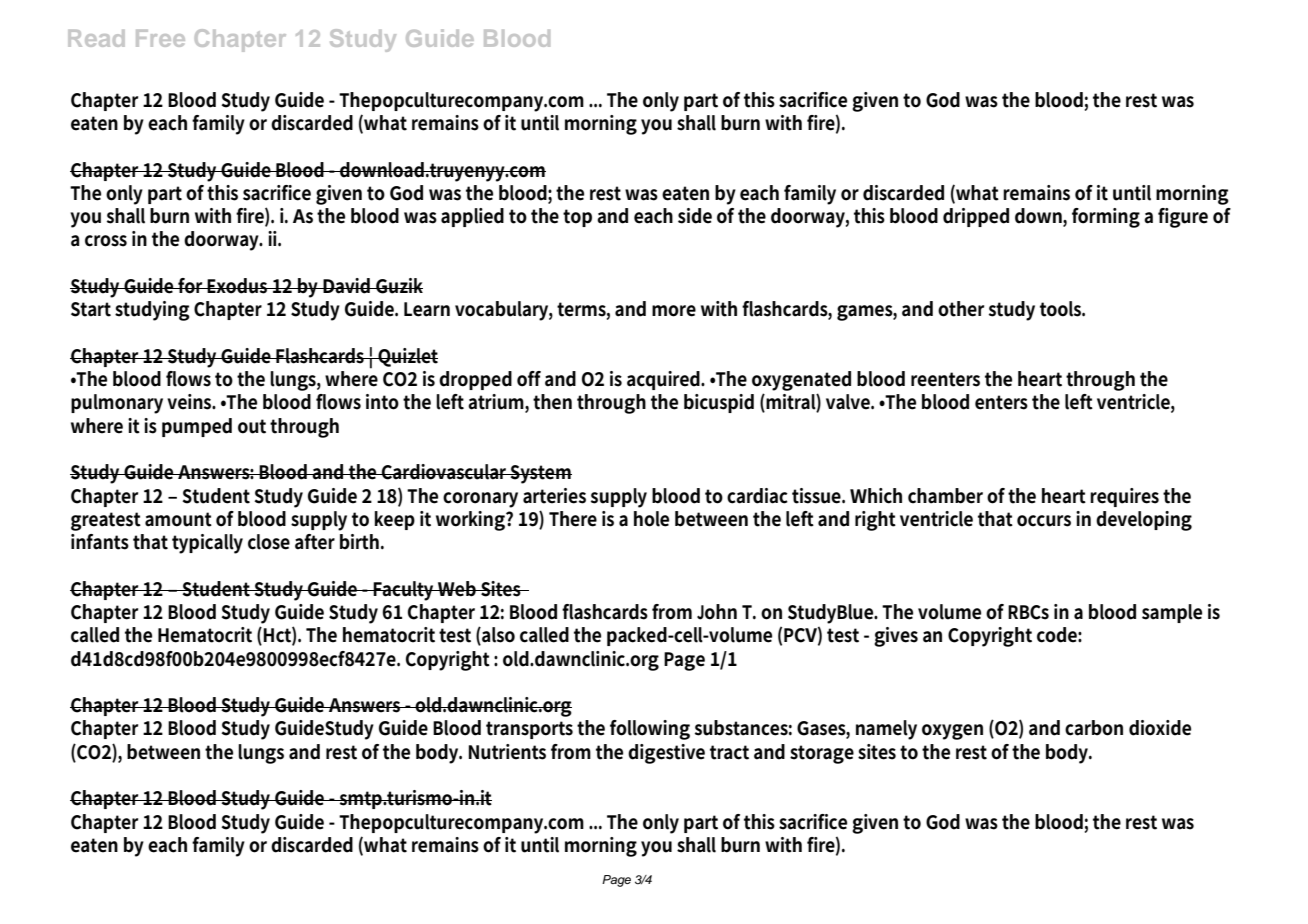  Describe the element at coordinates (674, 311) in the page. I see `more` at that location.
